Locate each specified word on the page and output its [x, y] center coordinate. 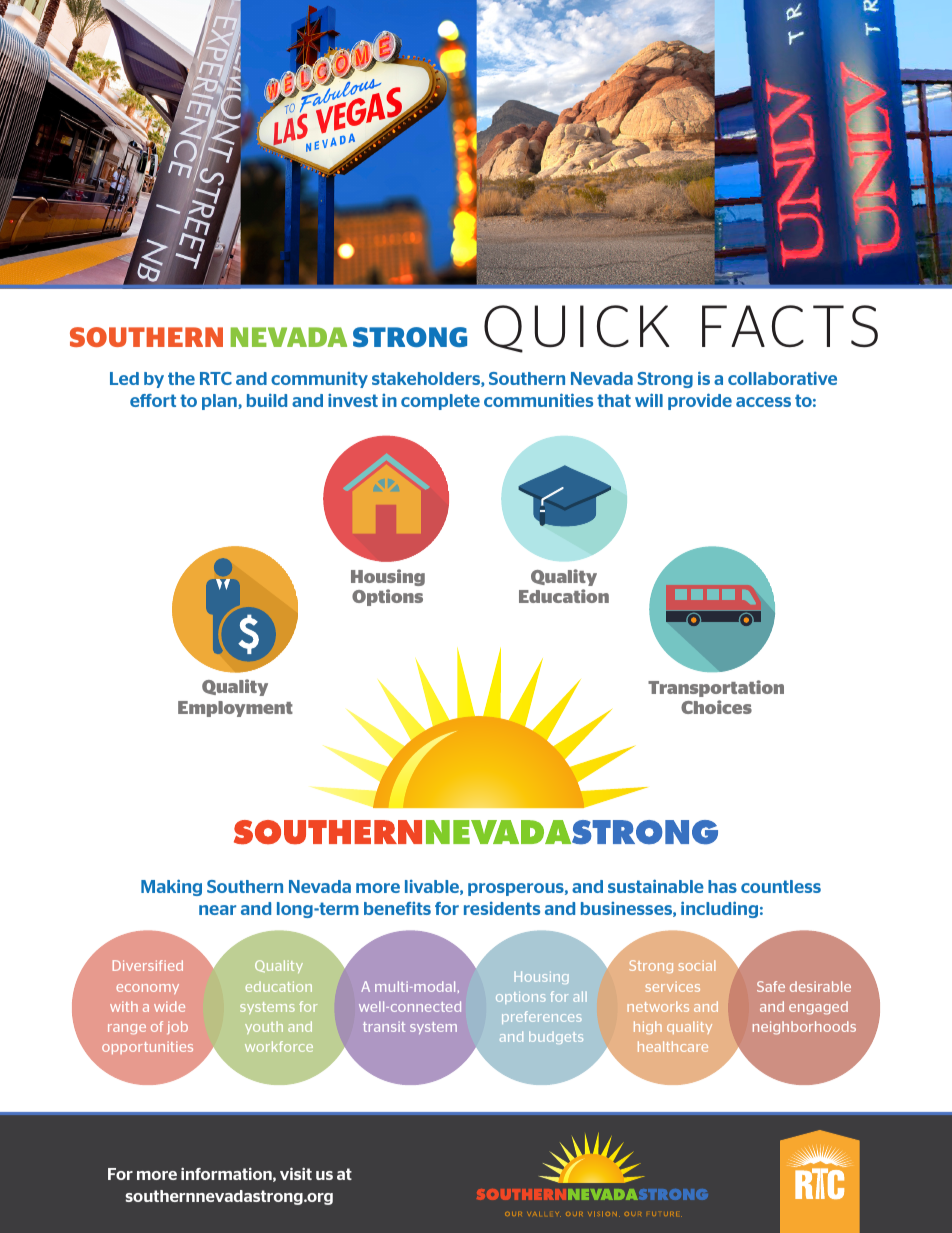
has [722, 886]
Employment [235, 709]
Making [171, 887]
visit [296, 1173]
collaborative [782, 378]
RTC [216, 378]
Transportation [716, 688]
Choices [716, 707]
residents [502, 908]
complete [440, 402]
